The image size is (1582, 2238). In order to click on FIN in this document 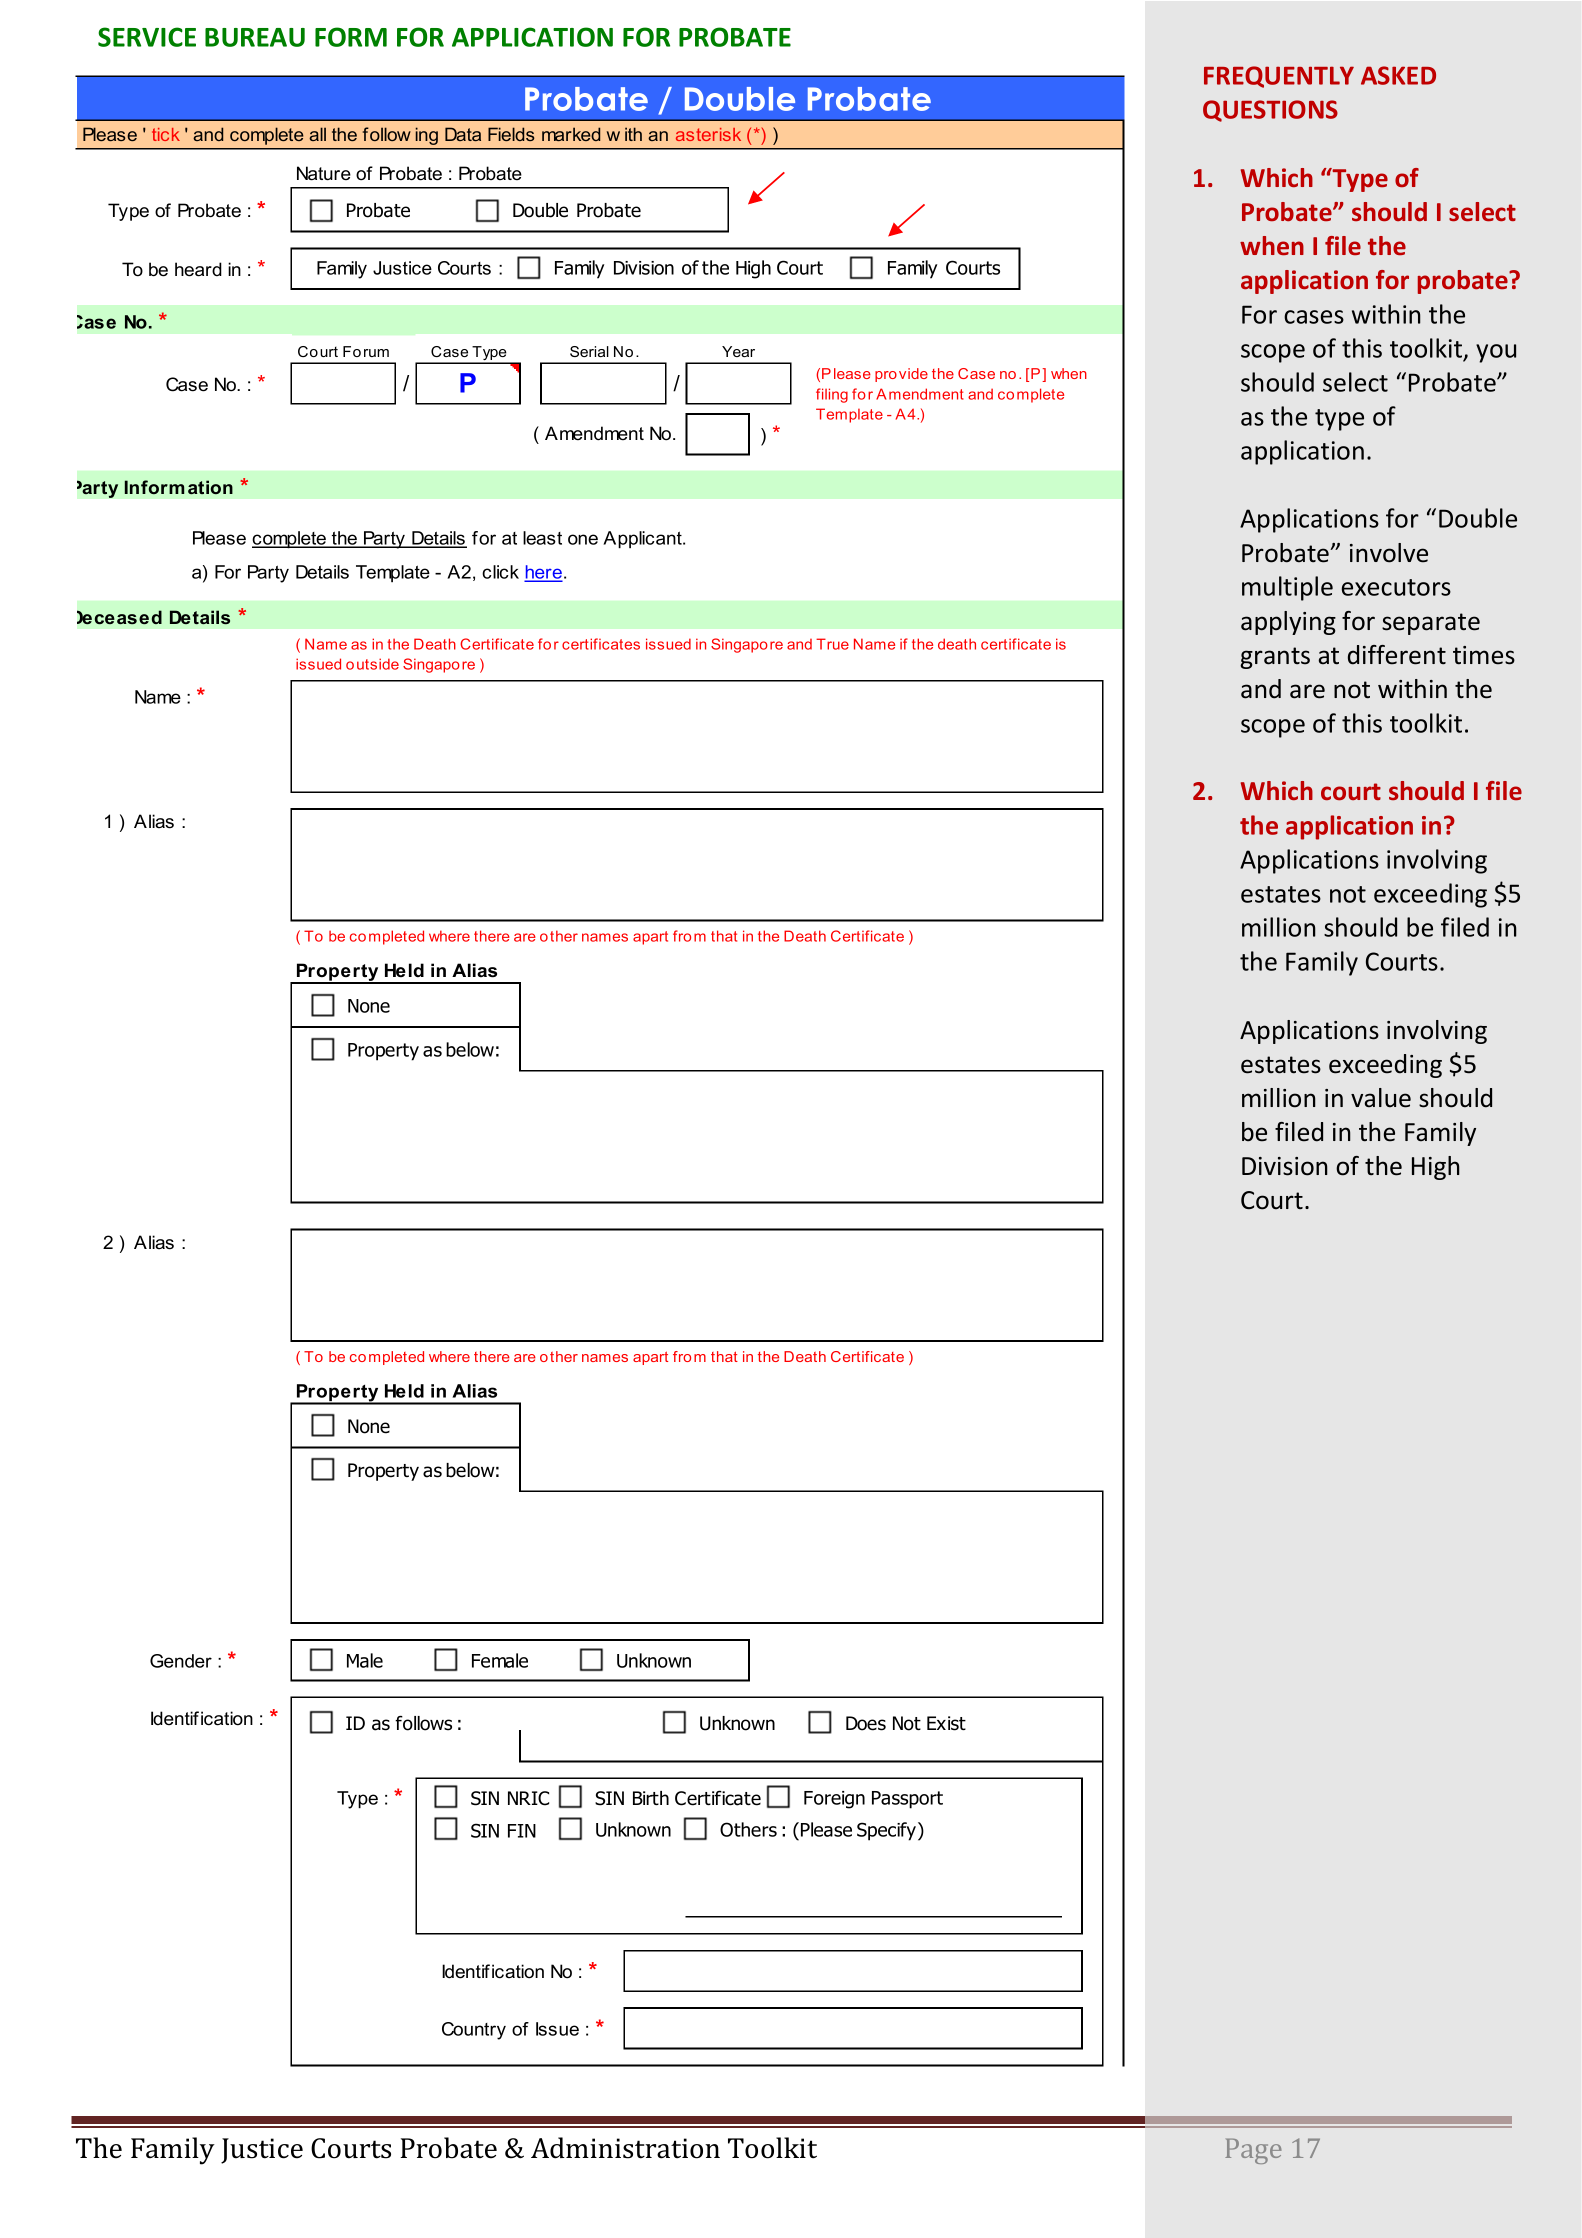, I will do `click(522, 1831)`.
